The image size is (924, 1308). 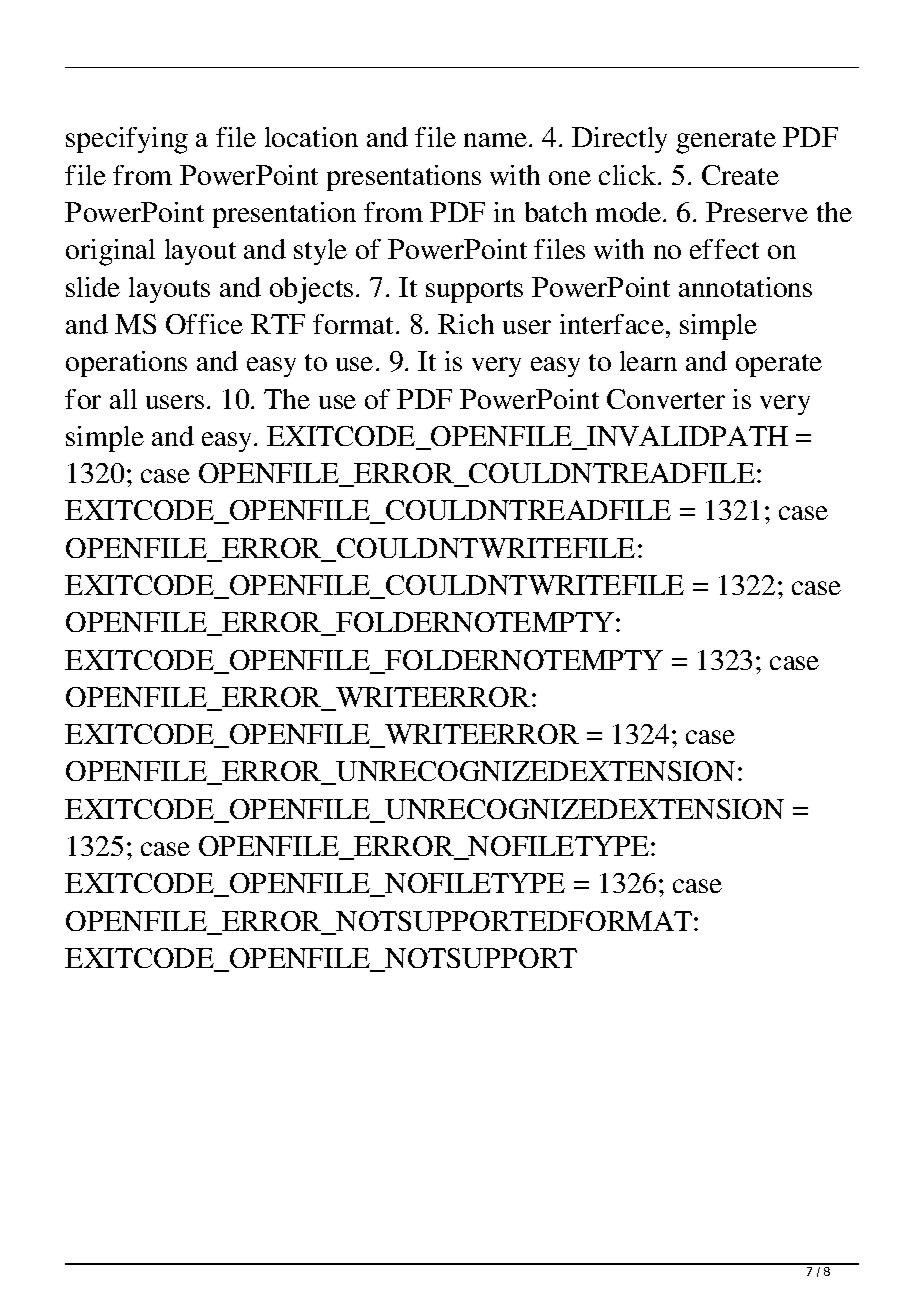 What do you see at coordinates (726, 142) in the page?
I see `generate` at bounding box center [726, 142].
